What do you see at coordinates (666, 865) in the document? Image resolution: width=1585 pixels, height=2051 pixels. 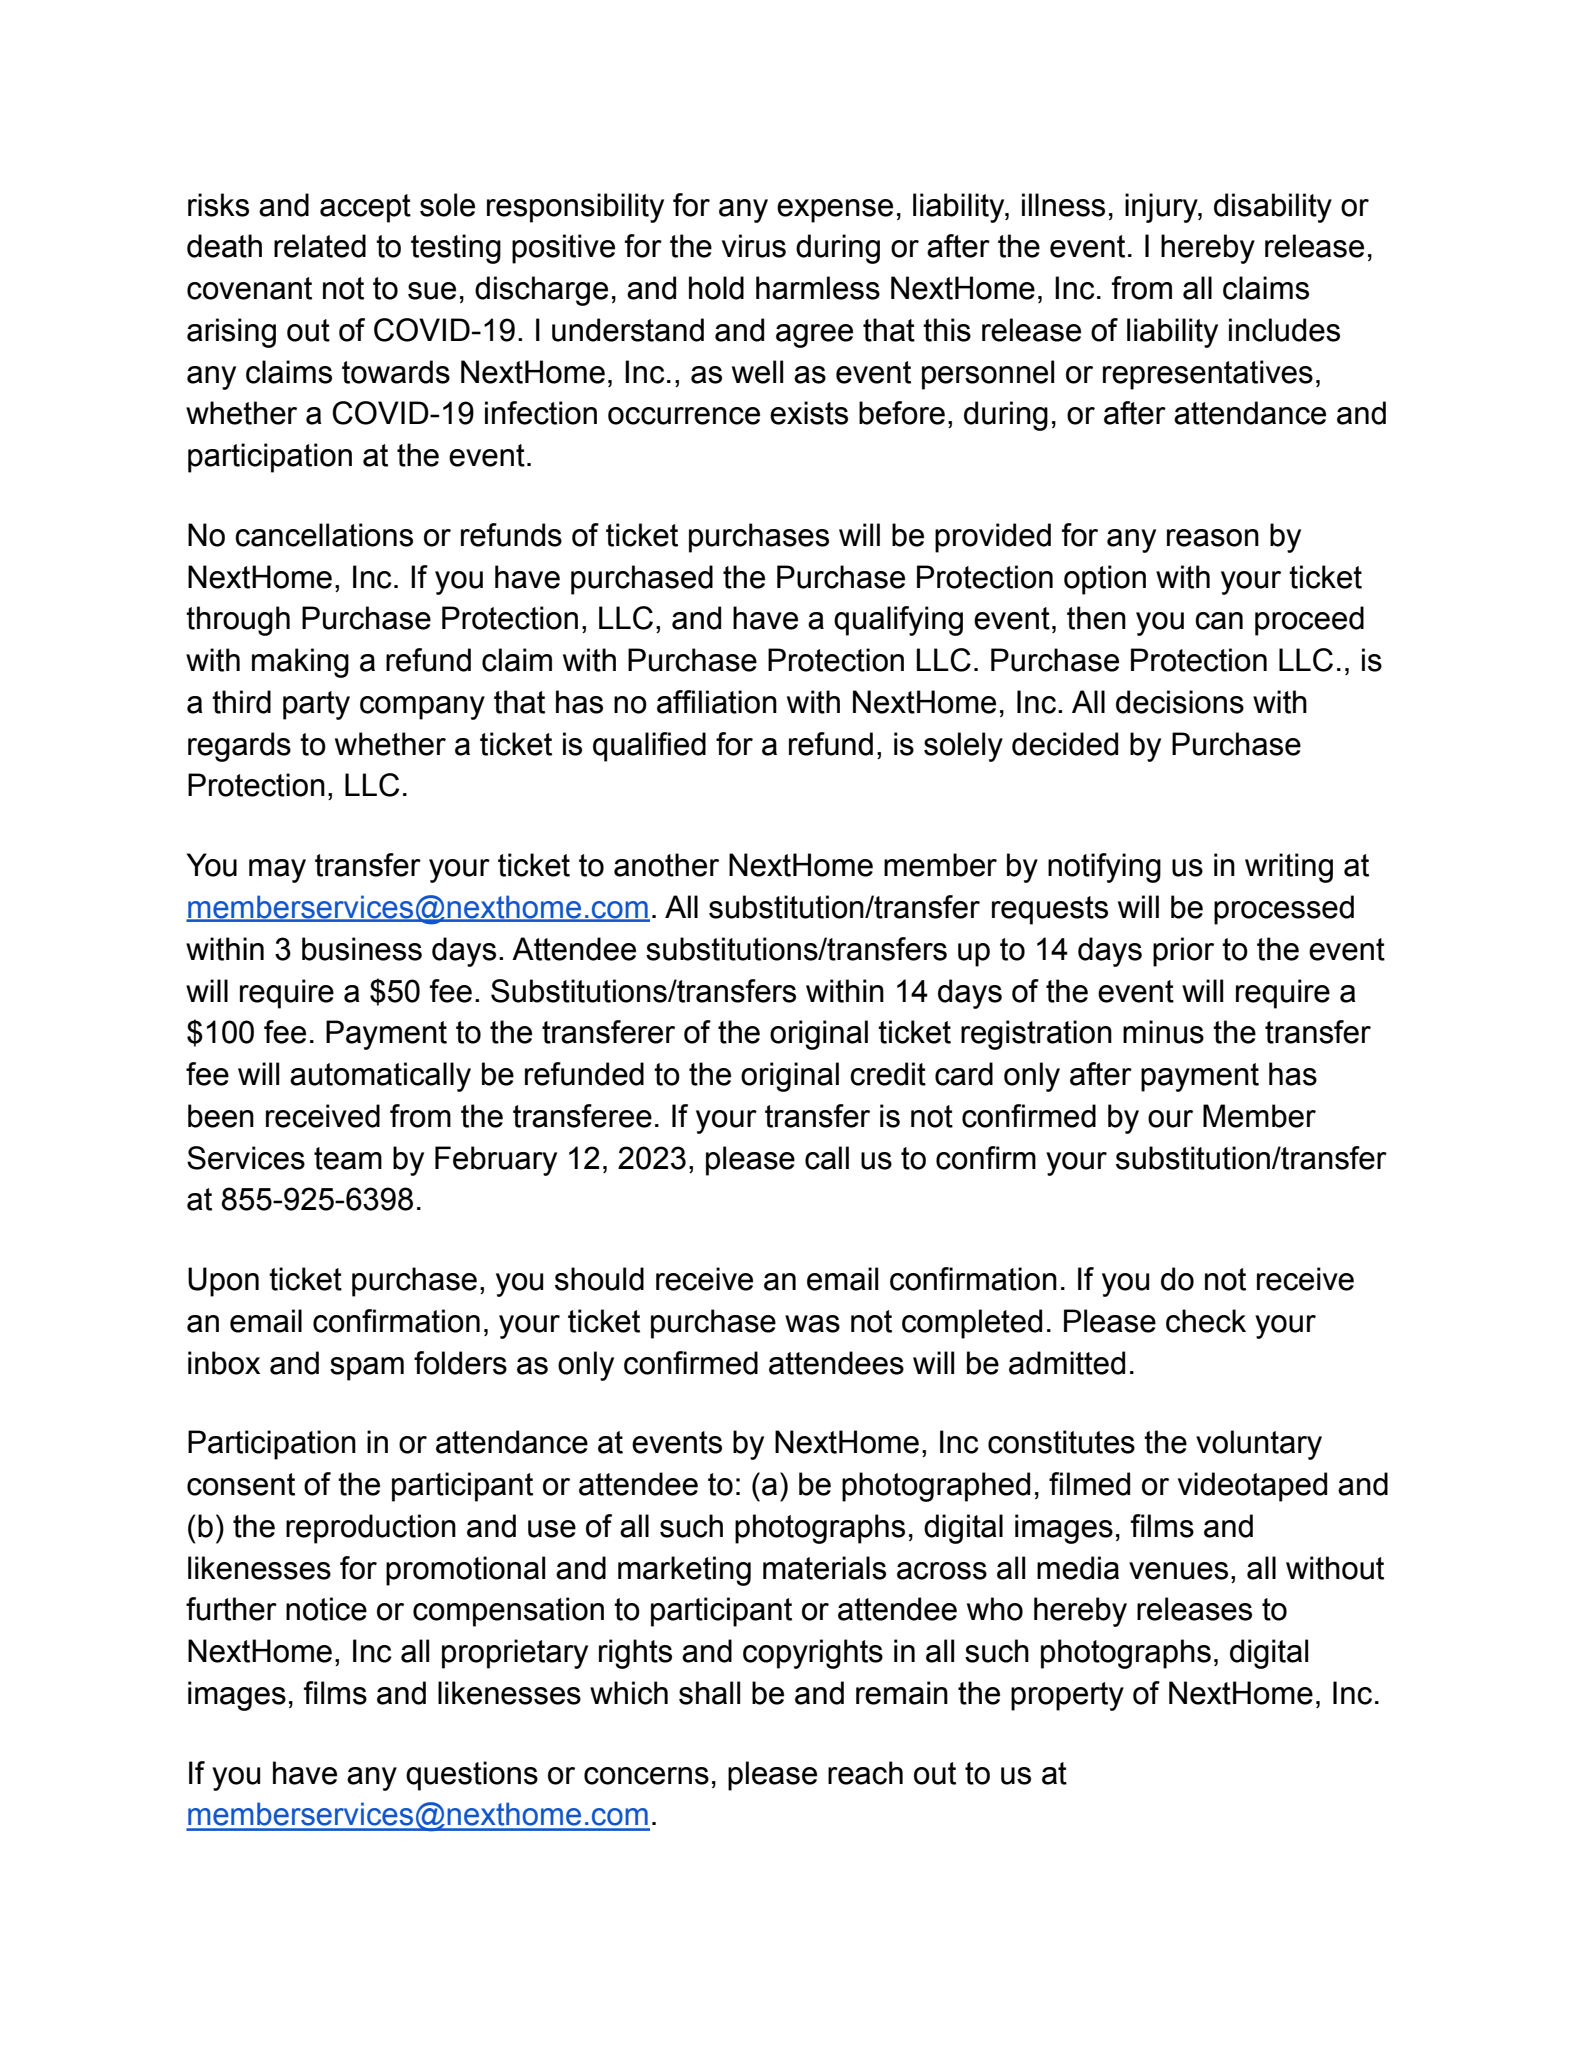 I see `another` at bounding box center [666, 865].
